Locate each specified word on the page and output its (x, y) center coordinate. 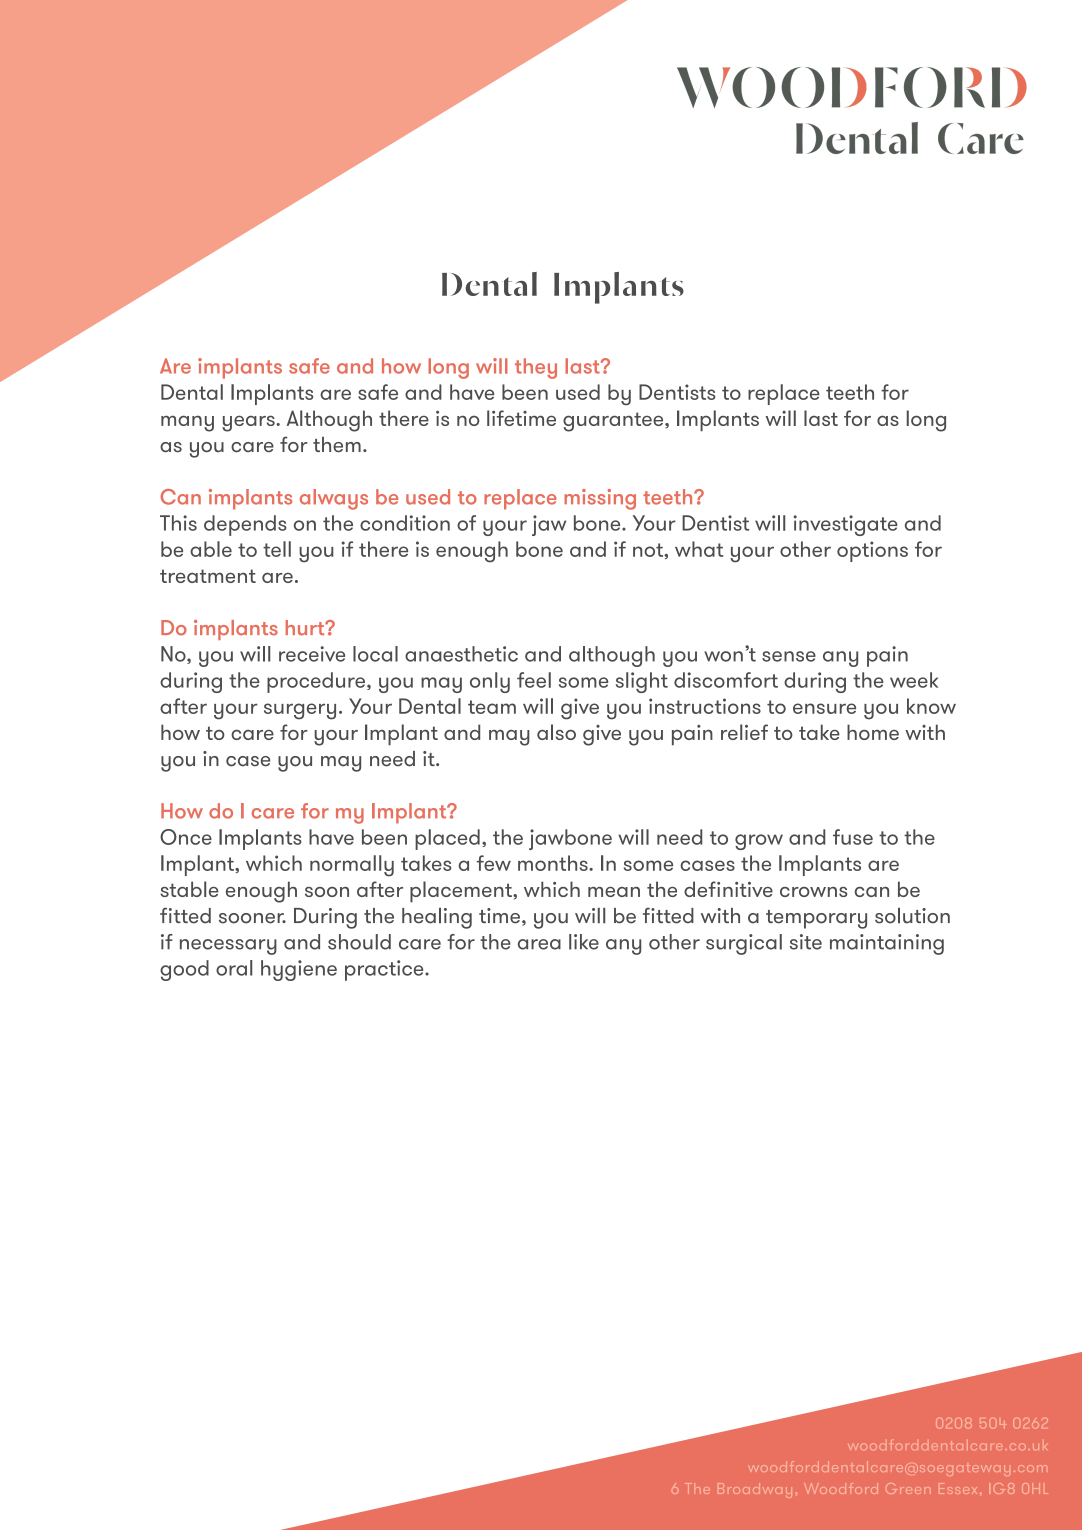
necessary (228, 947)
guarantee (614, 422)
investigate (845, 525)
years (249, 423)
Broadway (755, 1490)
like (584, 942)
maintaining (887, 944)
